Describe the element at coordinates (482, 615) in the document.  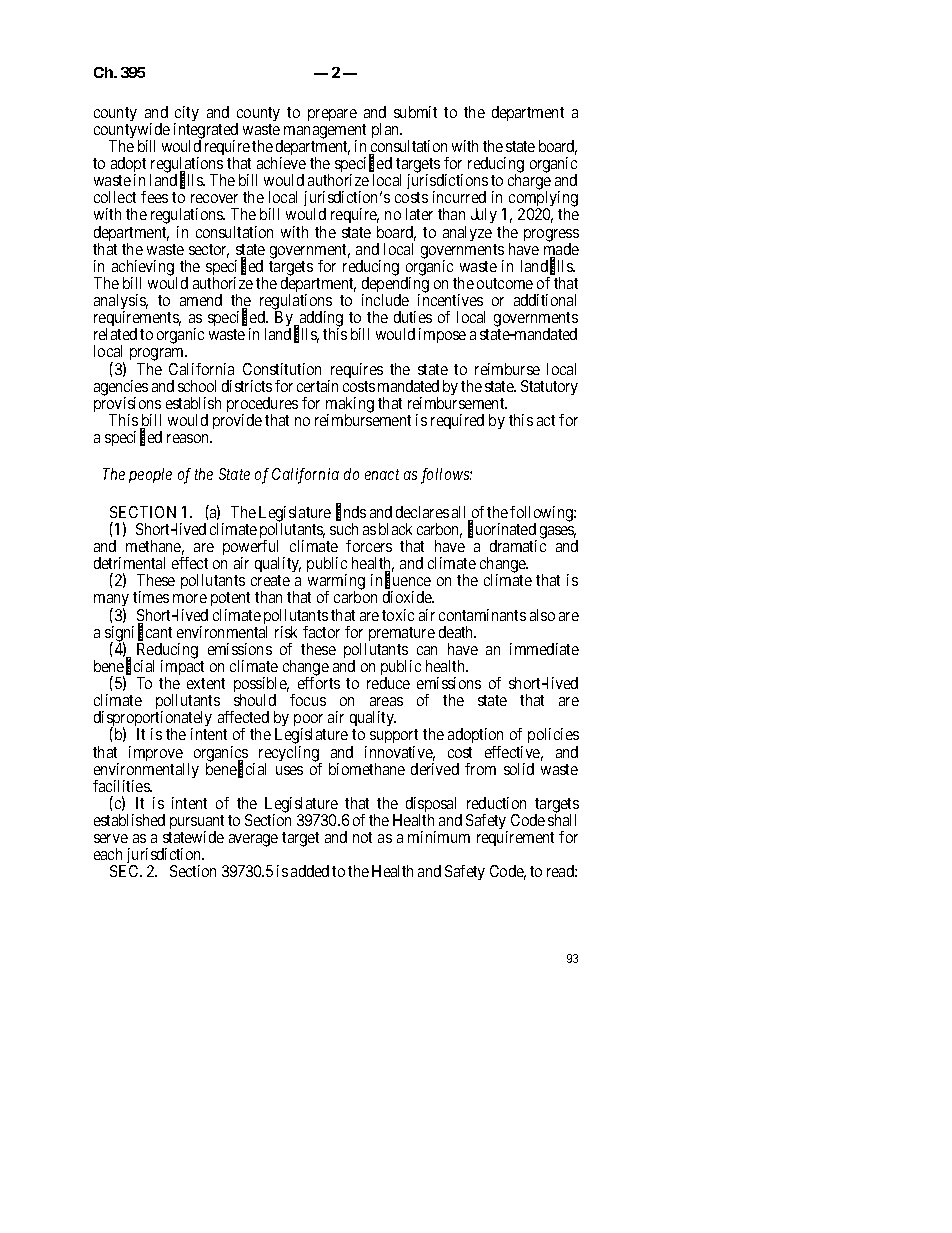
I see `contaminants` at that location.
